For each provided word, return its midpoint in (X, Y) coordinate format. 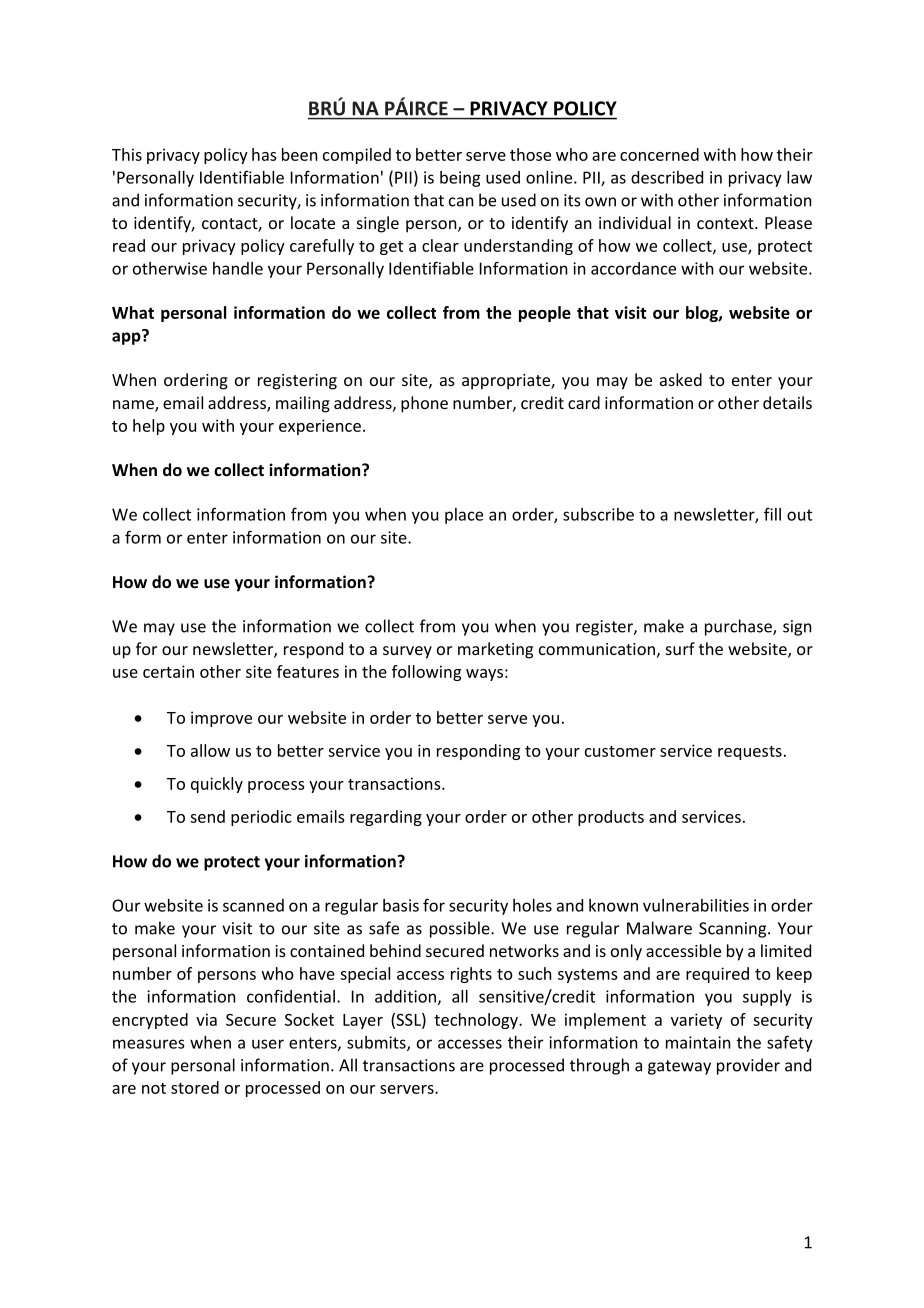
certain (168, 671)
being (460, 179)
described (667, 177)
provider (748, 1066)
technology (477, 1021)
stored (195, 1087)
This (127, 154)
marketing (495, 650)
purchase (739, 627)
